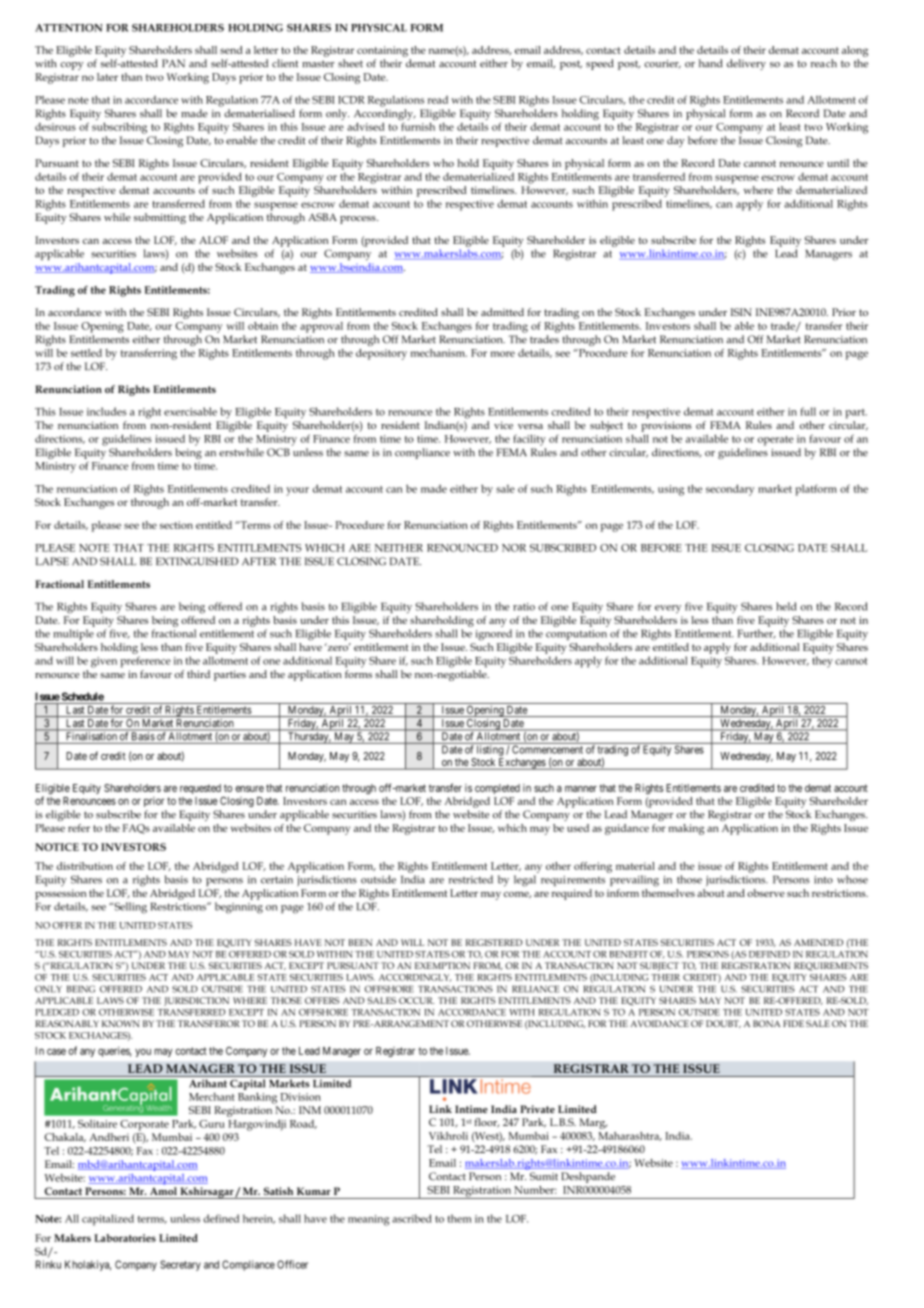  I want to click on section, so click(176, 525).
